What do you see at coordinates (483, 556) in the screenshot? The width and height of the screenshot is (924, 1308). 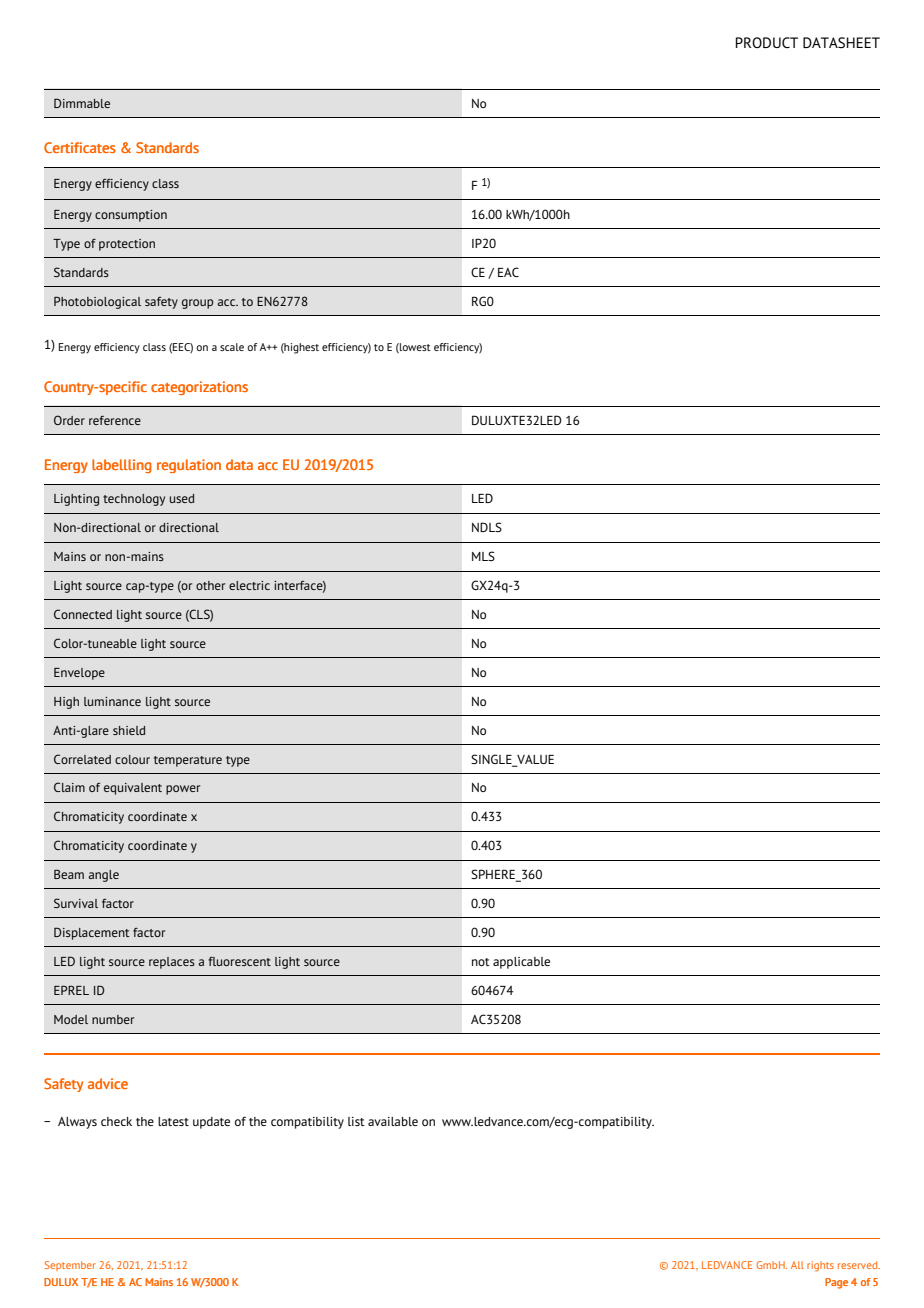 I see `MLS` at bounding box center [483, 556].
